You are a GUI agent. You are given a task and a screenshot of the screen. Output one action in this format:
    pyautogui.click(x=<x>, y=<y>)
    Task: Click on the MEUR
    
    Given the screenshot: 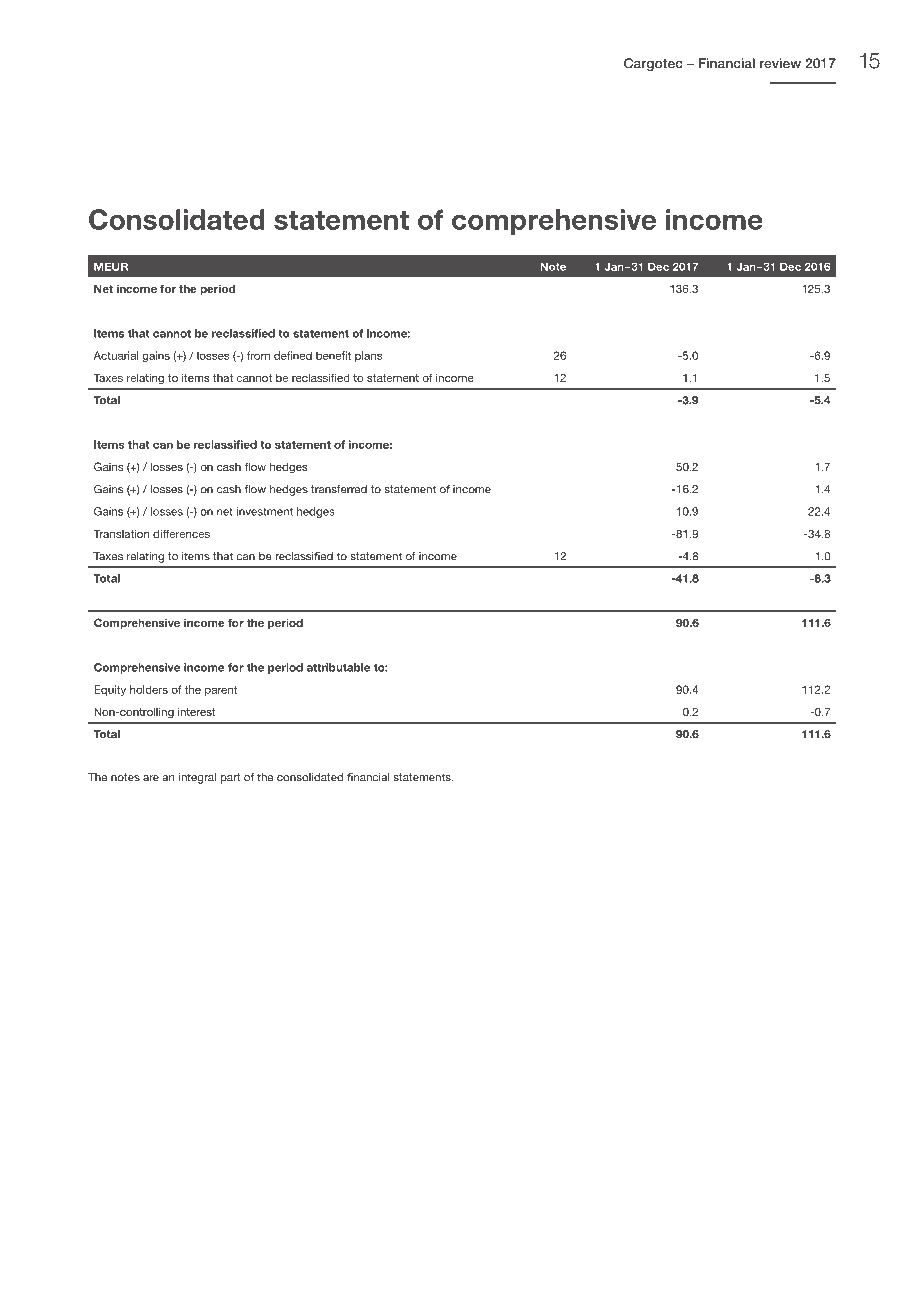 What is the action you would take?
    pyautogui.click(x=111, y=266)
